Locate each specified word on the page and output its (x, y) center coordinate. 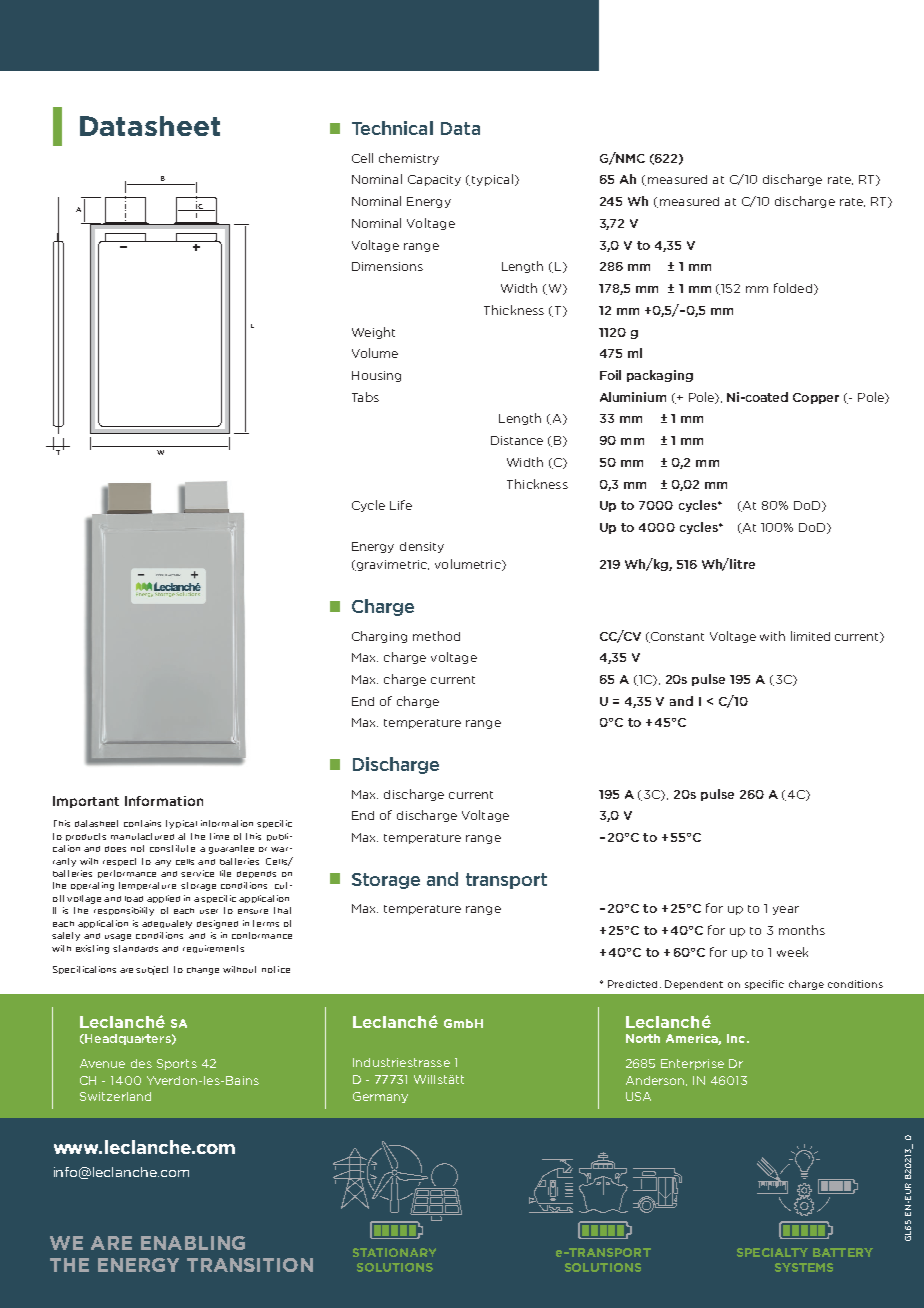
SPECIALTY (772, 1252)
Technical (392, 128)
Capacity (434, 180)
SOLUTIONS (603, 1267)
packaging (660, 376)
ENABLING (193, 1243)
